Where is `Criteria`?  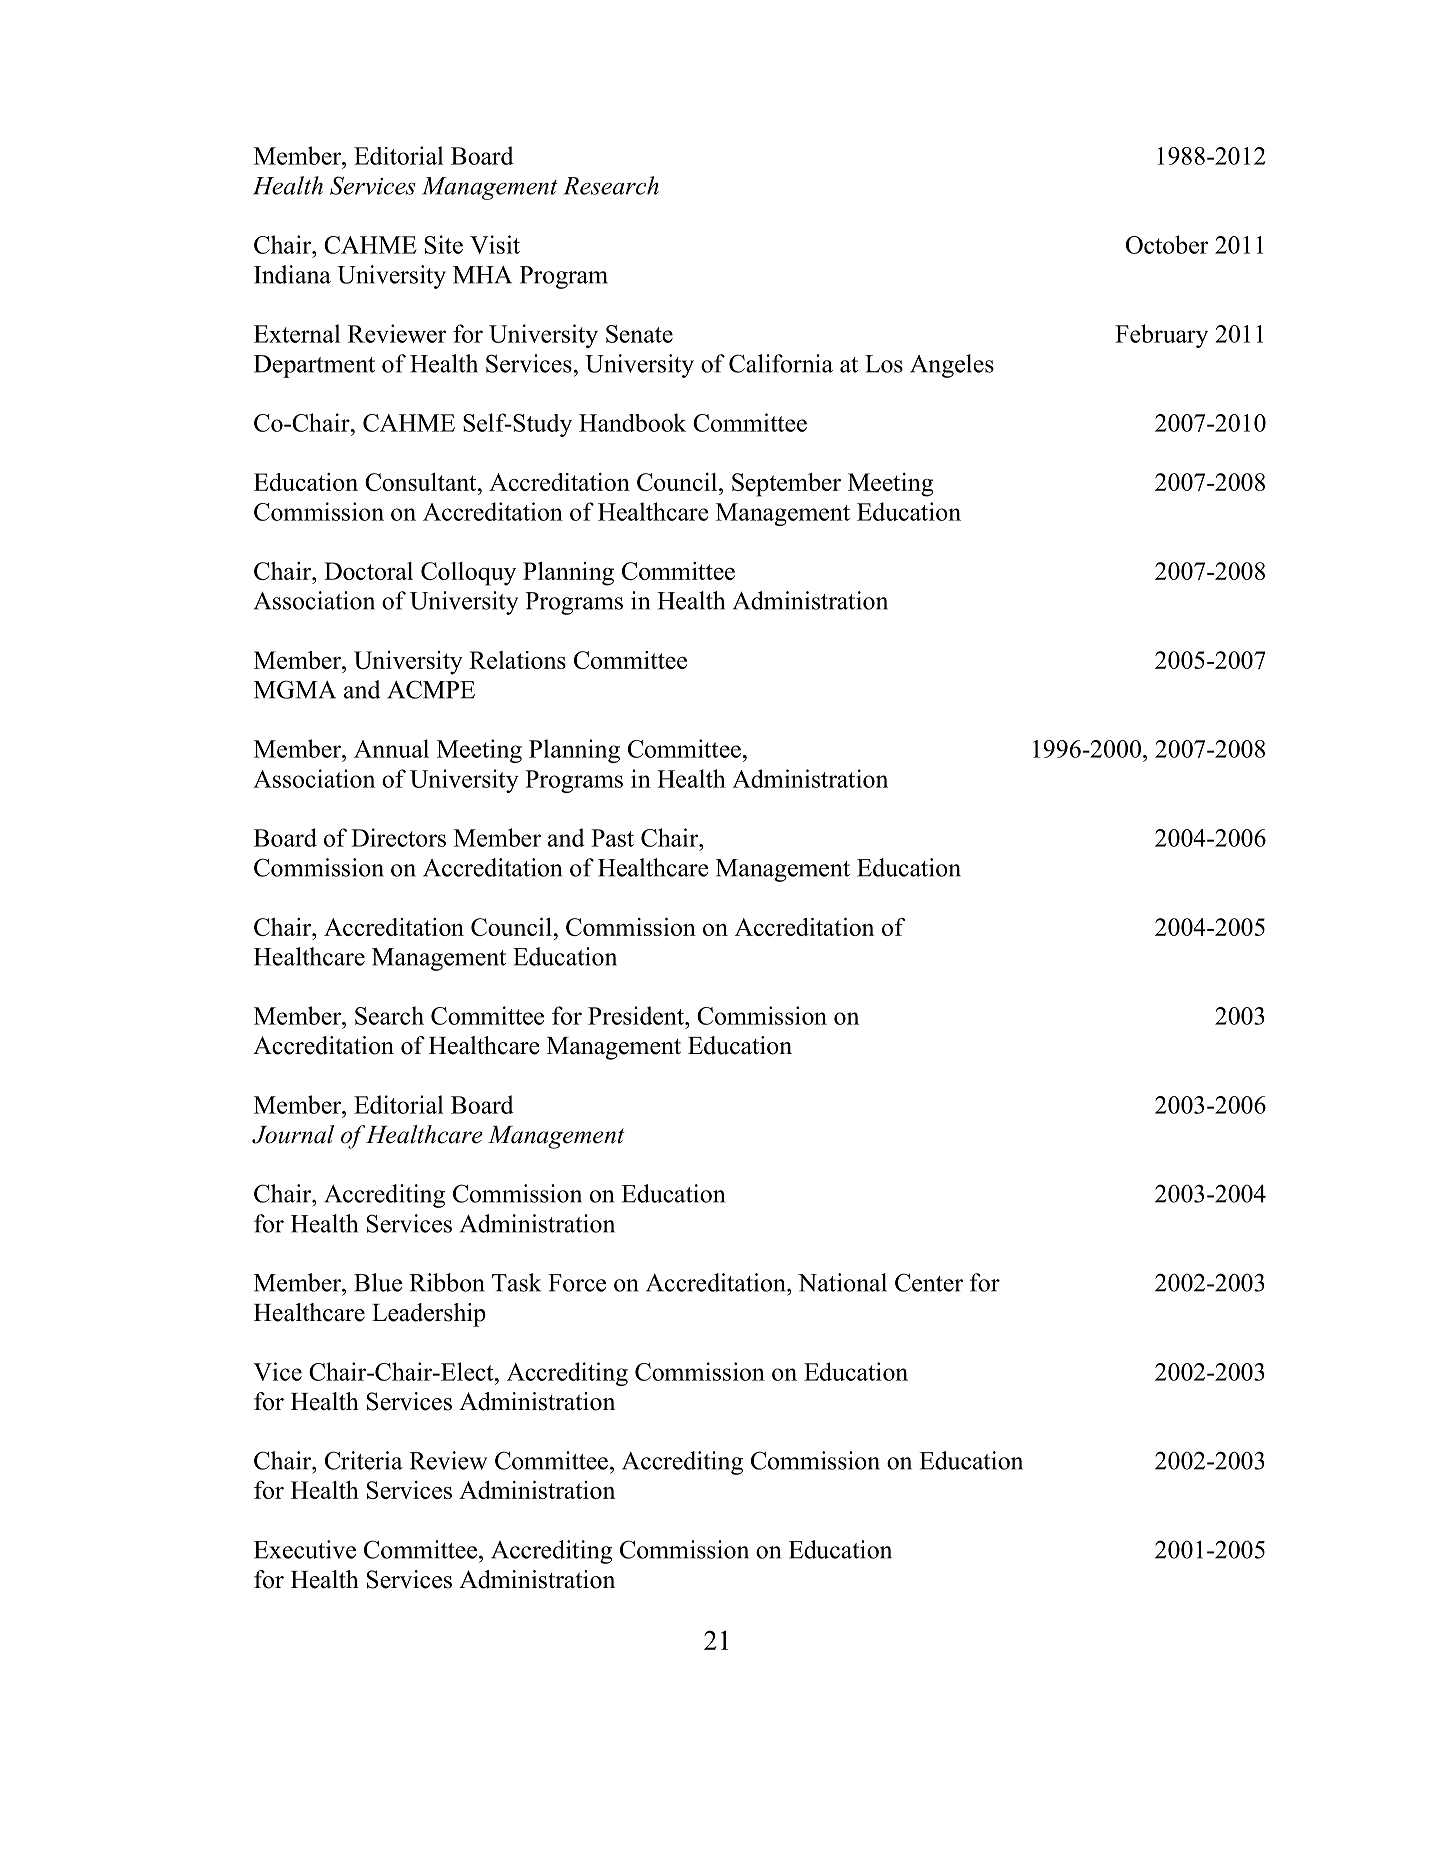 Criteria is located at coordinates (364, 1460).
